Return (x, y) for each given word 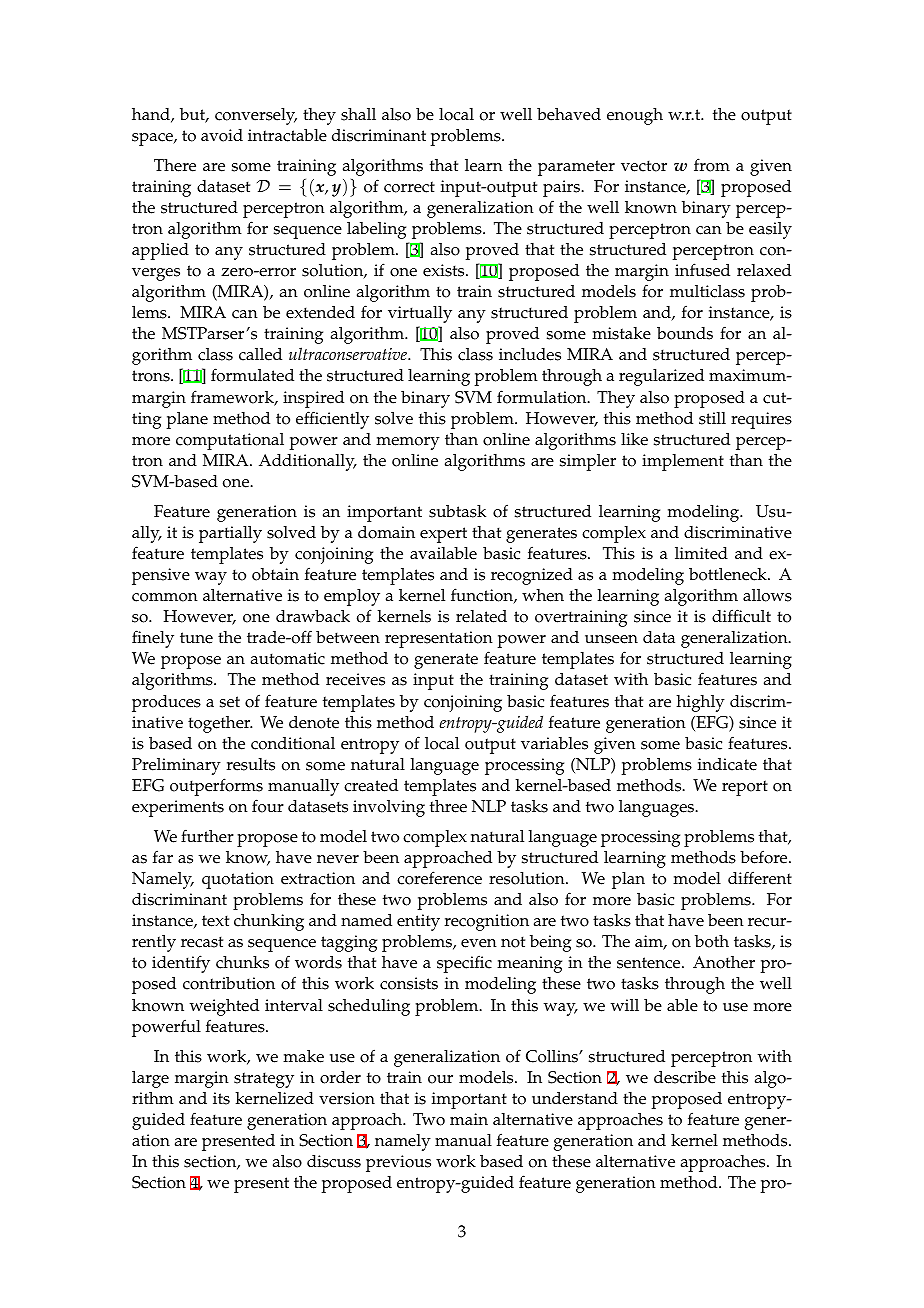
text (215, 921)
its (221, 1098)
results (251, 764)
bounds (685, 333)
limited (701, 553)
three (448, 806)
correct (409, 187)
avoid (222, 135)
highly (700, 703)
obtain (275, 574)
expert (443, 535)
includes (530, 354)
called (260, 354)
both (712, 941)
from (712, 165)
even (479, 943)
